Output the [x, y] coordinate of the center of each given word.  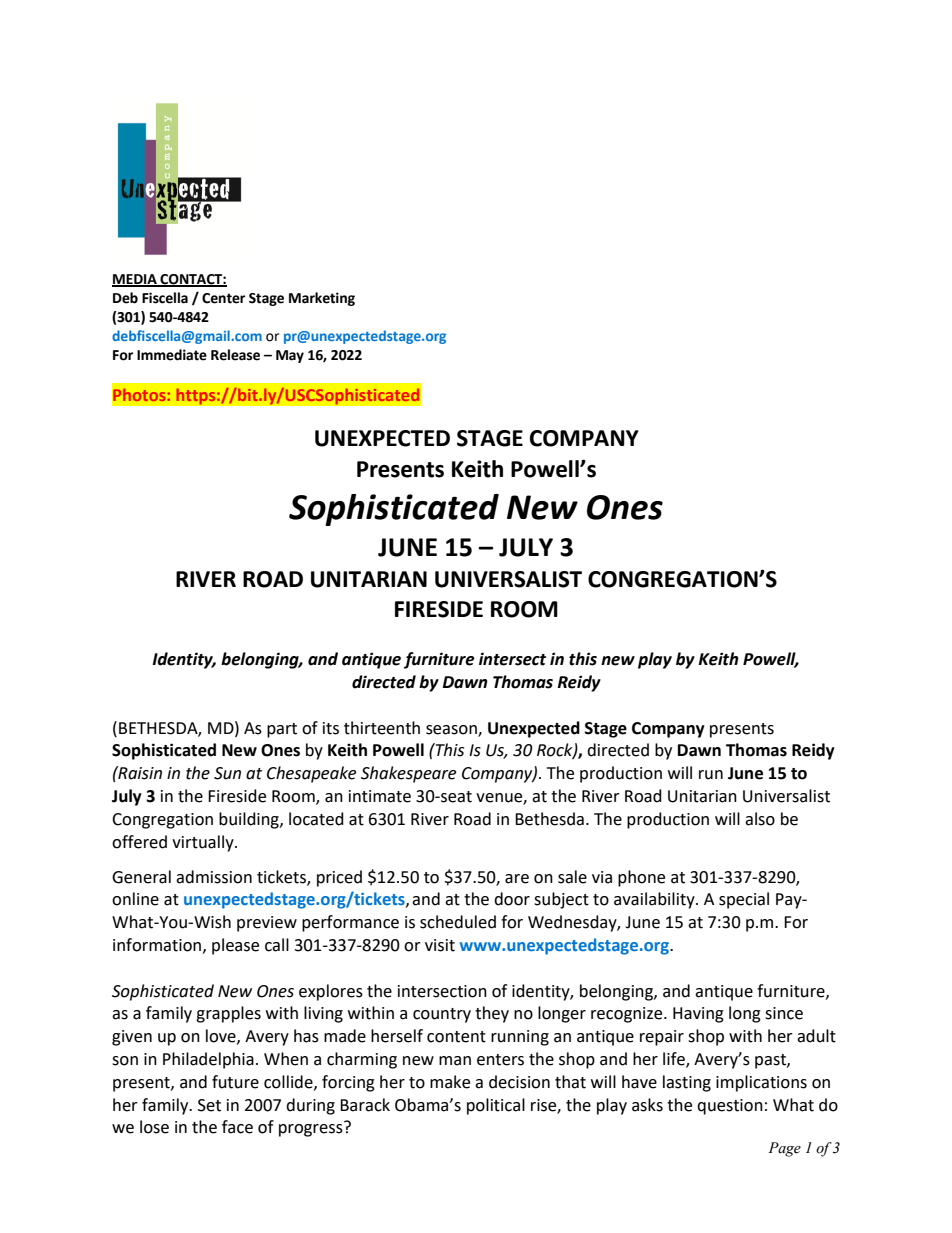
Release [235, 355]
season [452, 730]
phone [641, 878]
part [282, 730]
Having [698, 1015]
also [760, 819]
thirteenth [382, 728]
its [331, 728]
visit [440, 945]
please [235, 946]
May [290, 356]
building [250, 820]
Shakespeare [408, 774]
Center [223, 298]
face [237, 1127]
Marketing [322, 299]
